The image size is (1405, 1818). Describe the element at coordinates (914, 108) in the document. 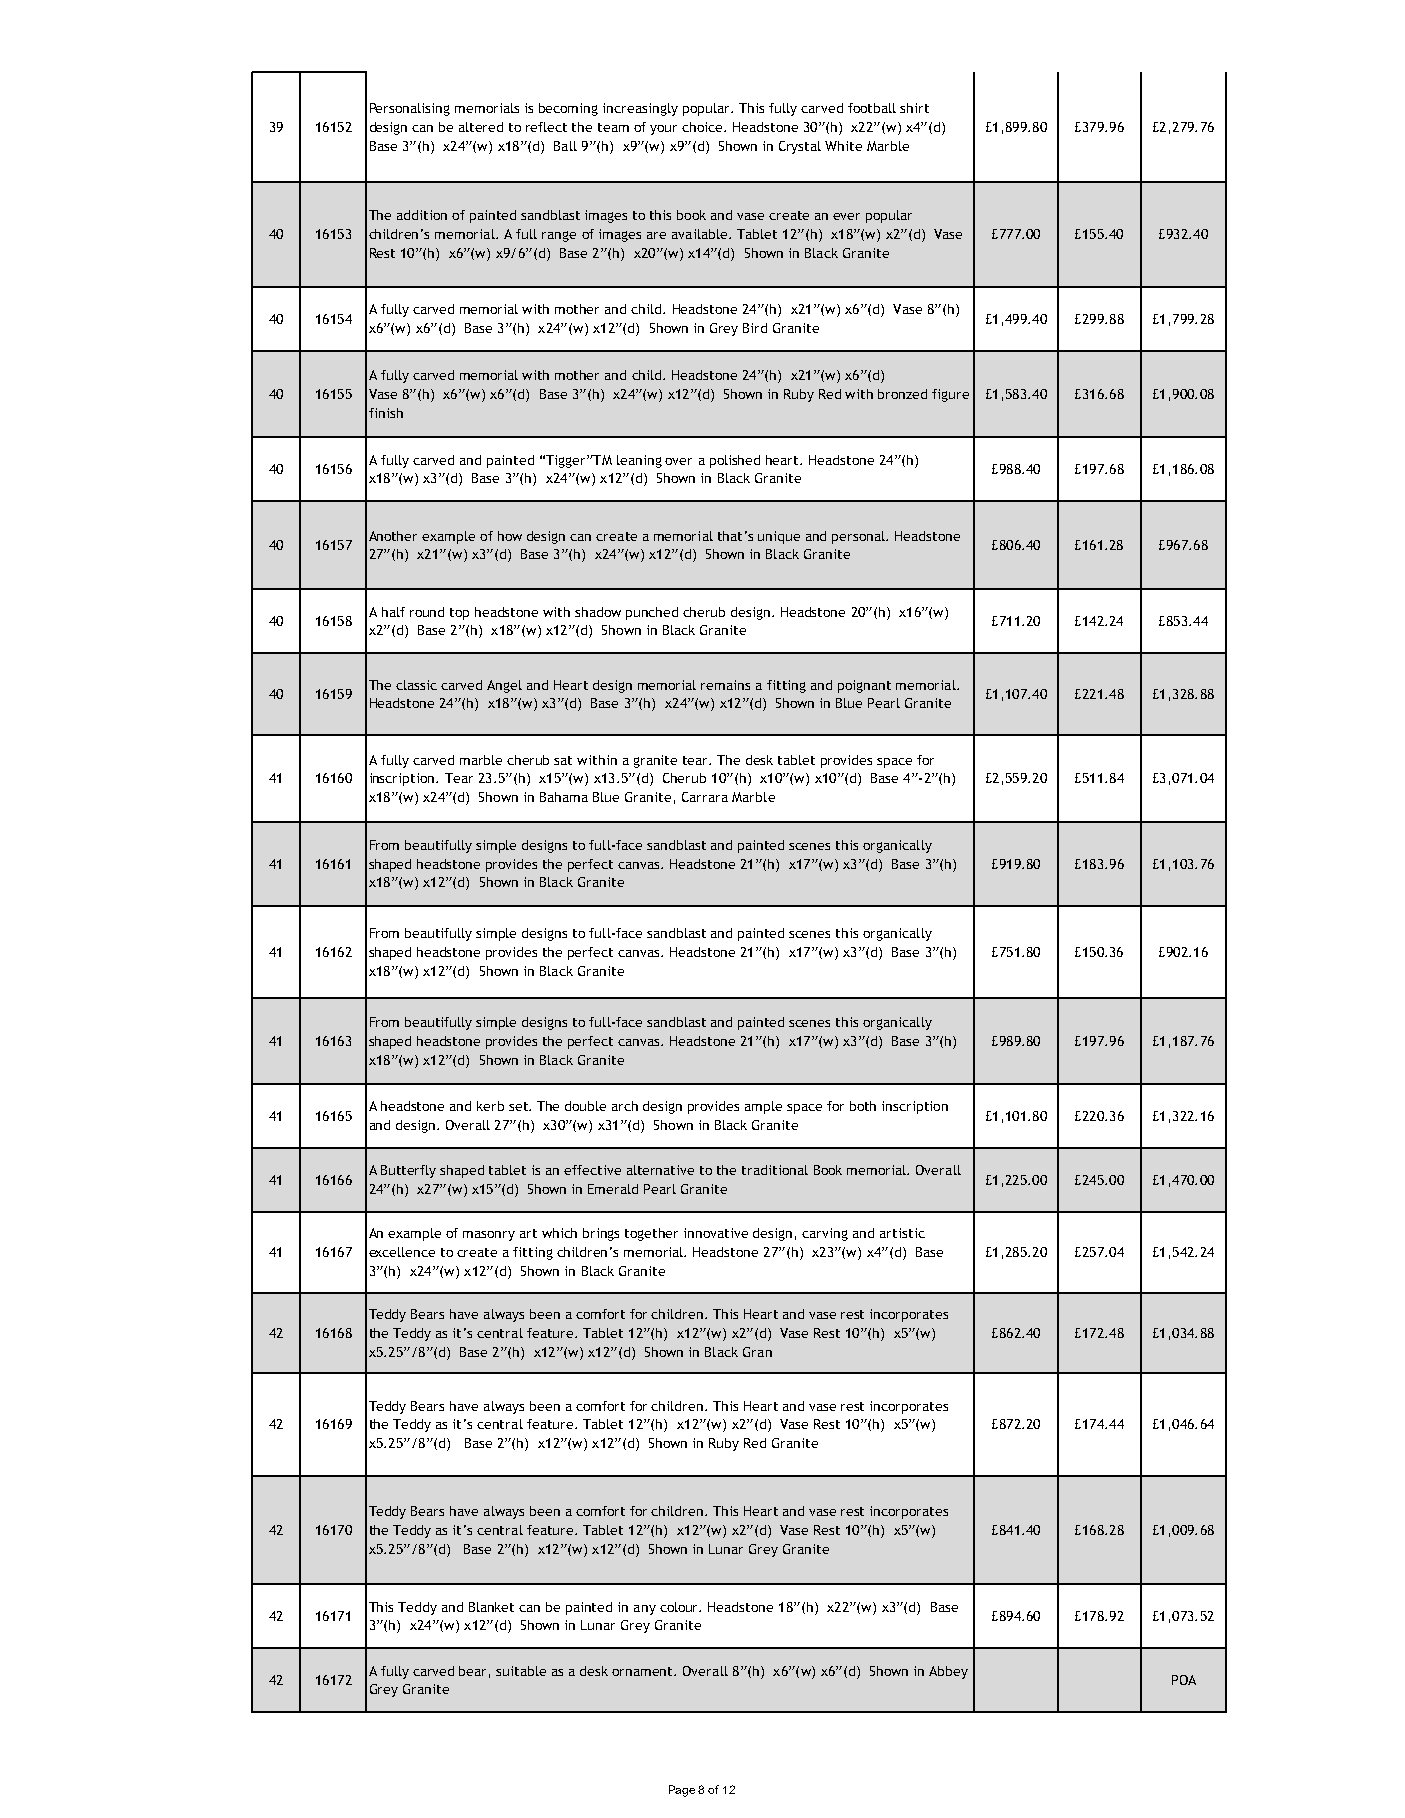

I see `shirt` at that location.
